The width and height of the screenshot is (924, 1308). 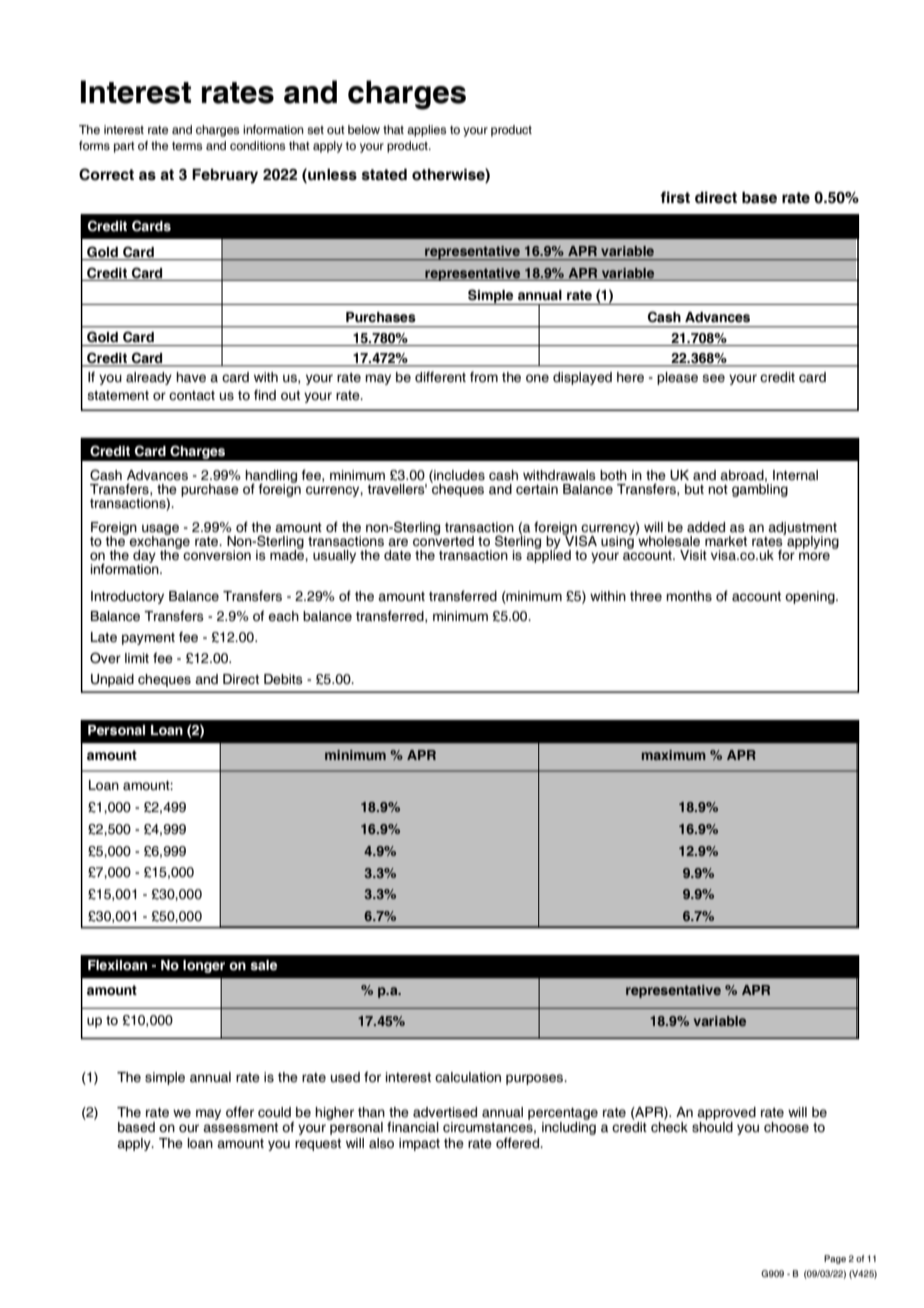 What do you see at coordinates (240, 1128) in the screenshot?
I see `assessment` at bounding box center [240, 1128].
